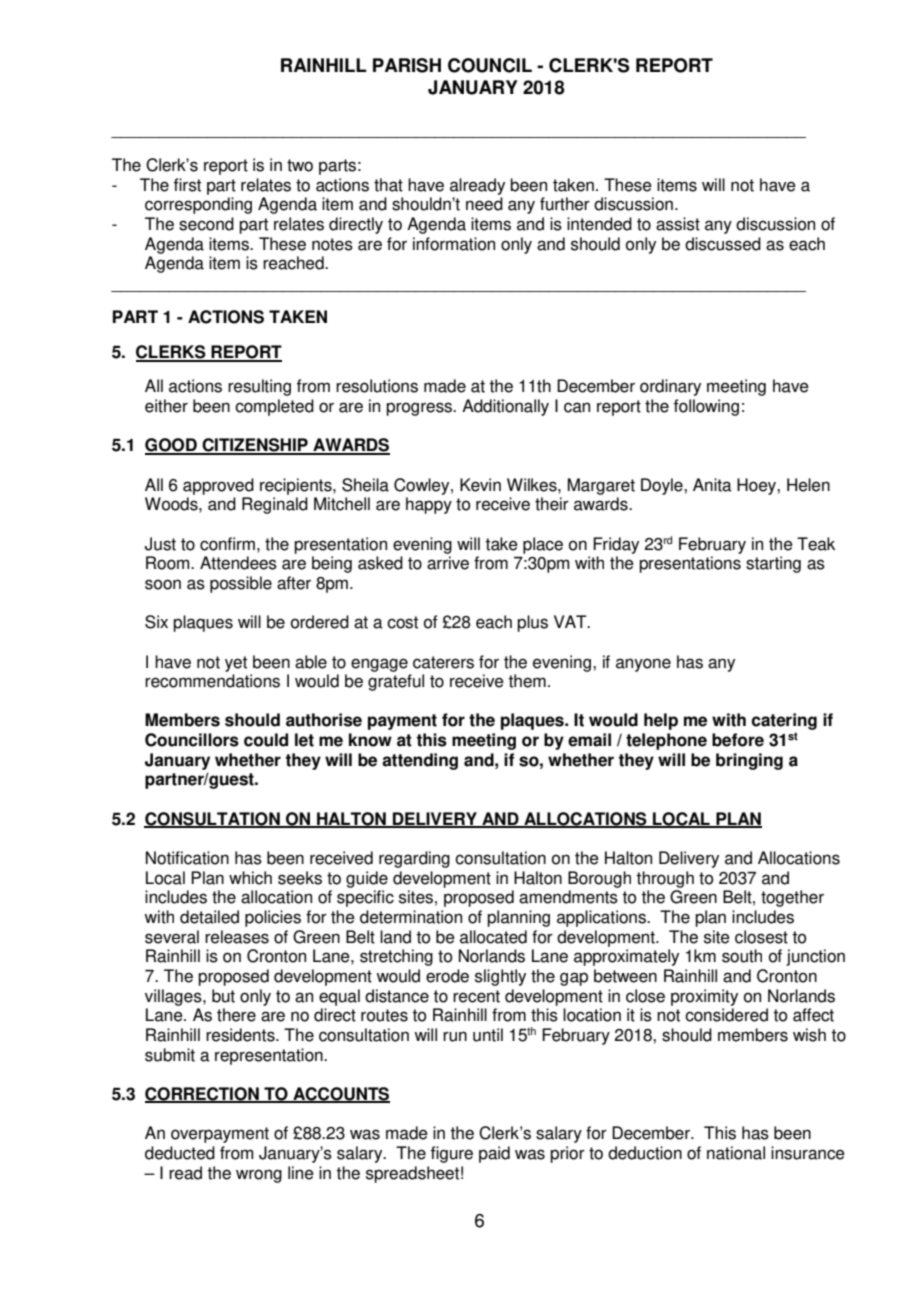 The width and height of the page is (924, 1308). Describe the element at coordinates (407, 65) in the page. I see `PARISH` at that location.
